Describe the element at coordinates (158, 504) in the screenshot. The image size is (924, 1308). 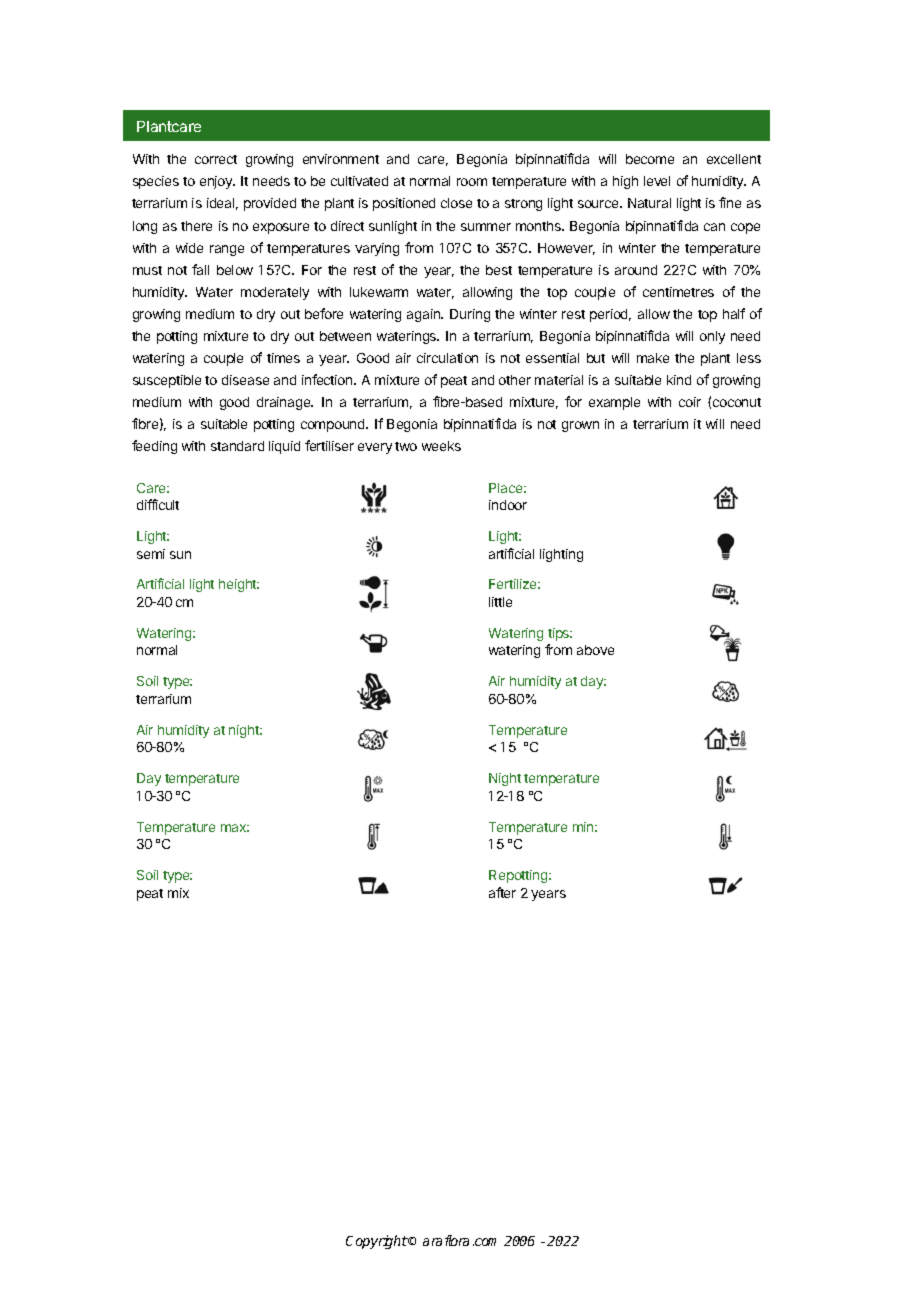
I see `difficult` at that location.
